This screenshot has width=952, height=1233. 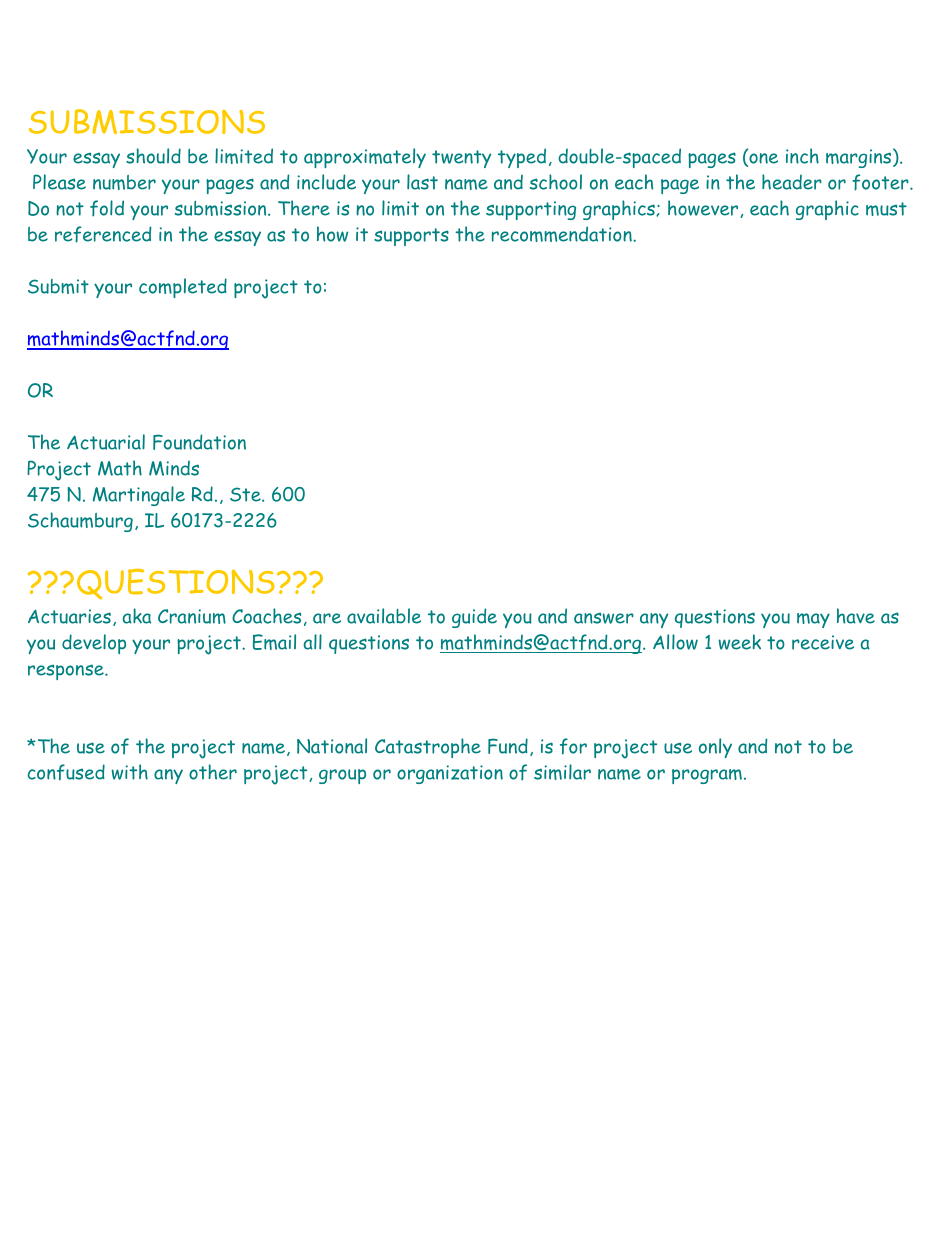 What do you see at coordinates (813, 620) in the screenshot?
I see `may` at bounding box center [813, 620].
